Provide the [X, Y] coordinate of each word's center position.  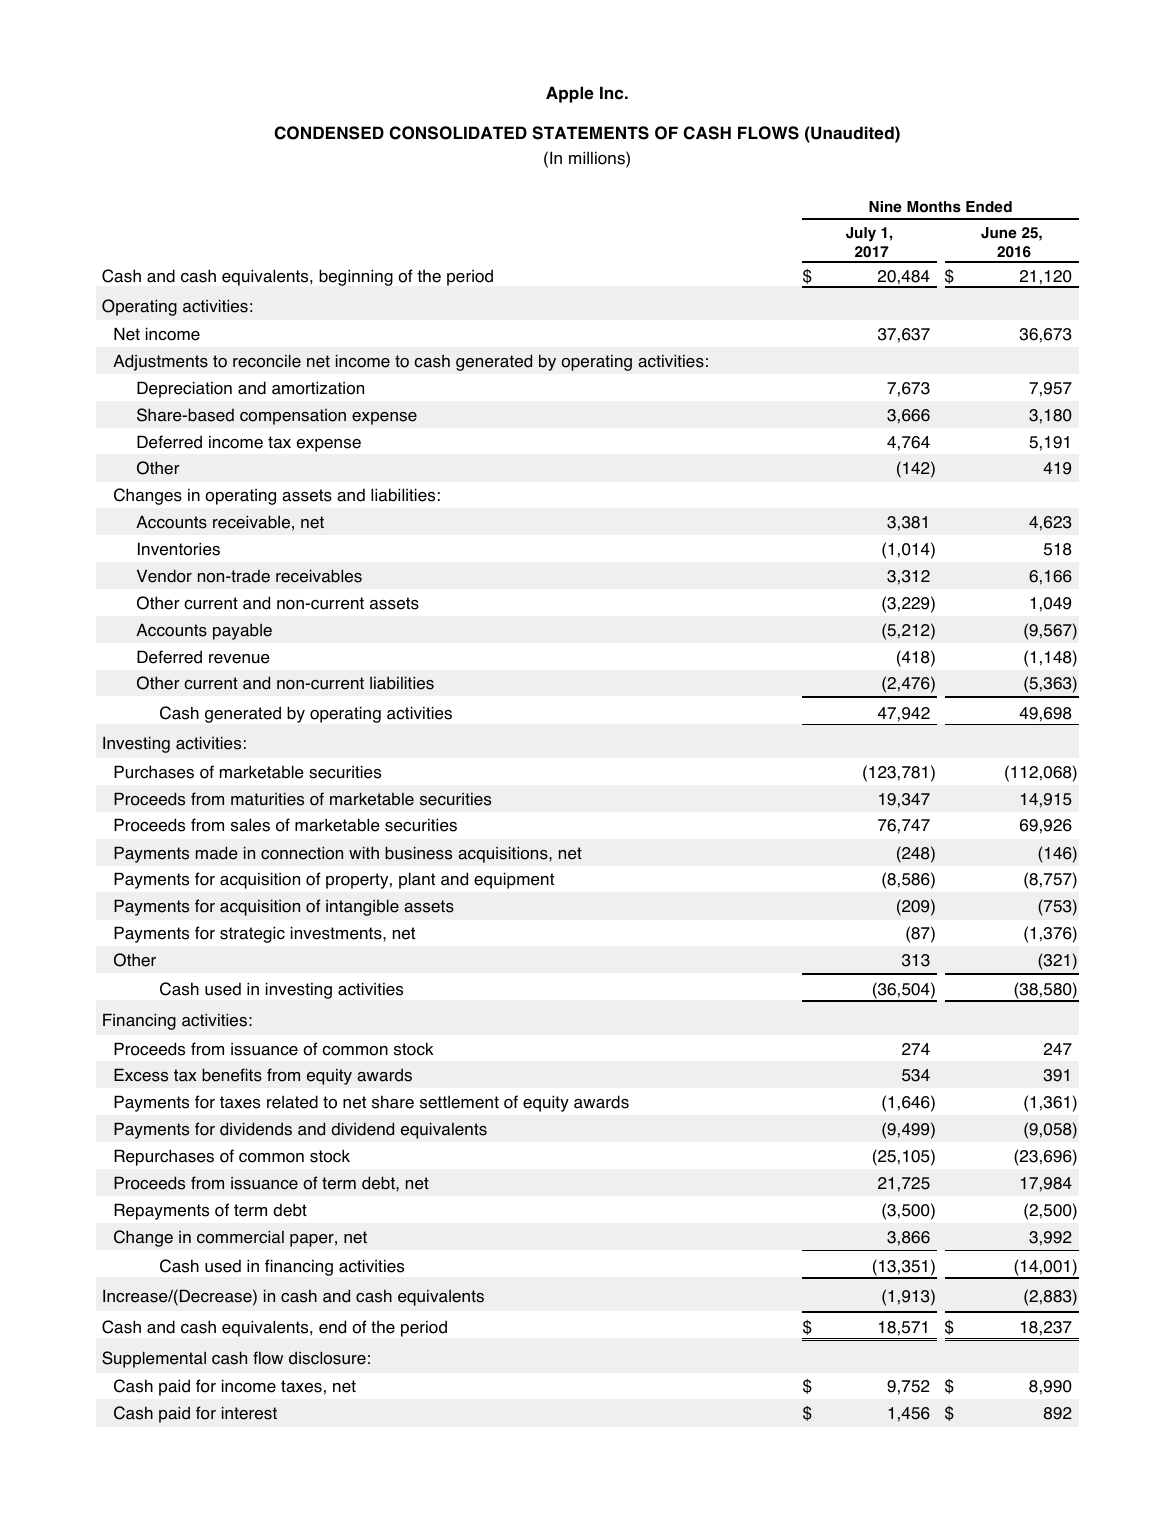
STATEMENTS [590, 133]
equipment [514, 881]
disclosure [327, 1358]
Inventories [179, 549]
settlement [459, 1102]
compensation [293, 417]
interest [249, 1413]
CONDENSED [329, 133]
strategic [252, 935]
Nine [885, 207]
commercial [240, 1237]
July [861, 234]
